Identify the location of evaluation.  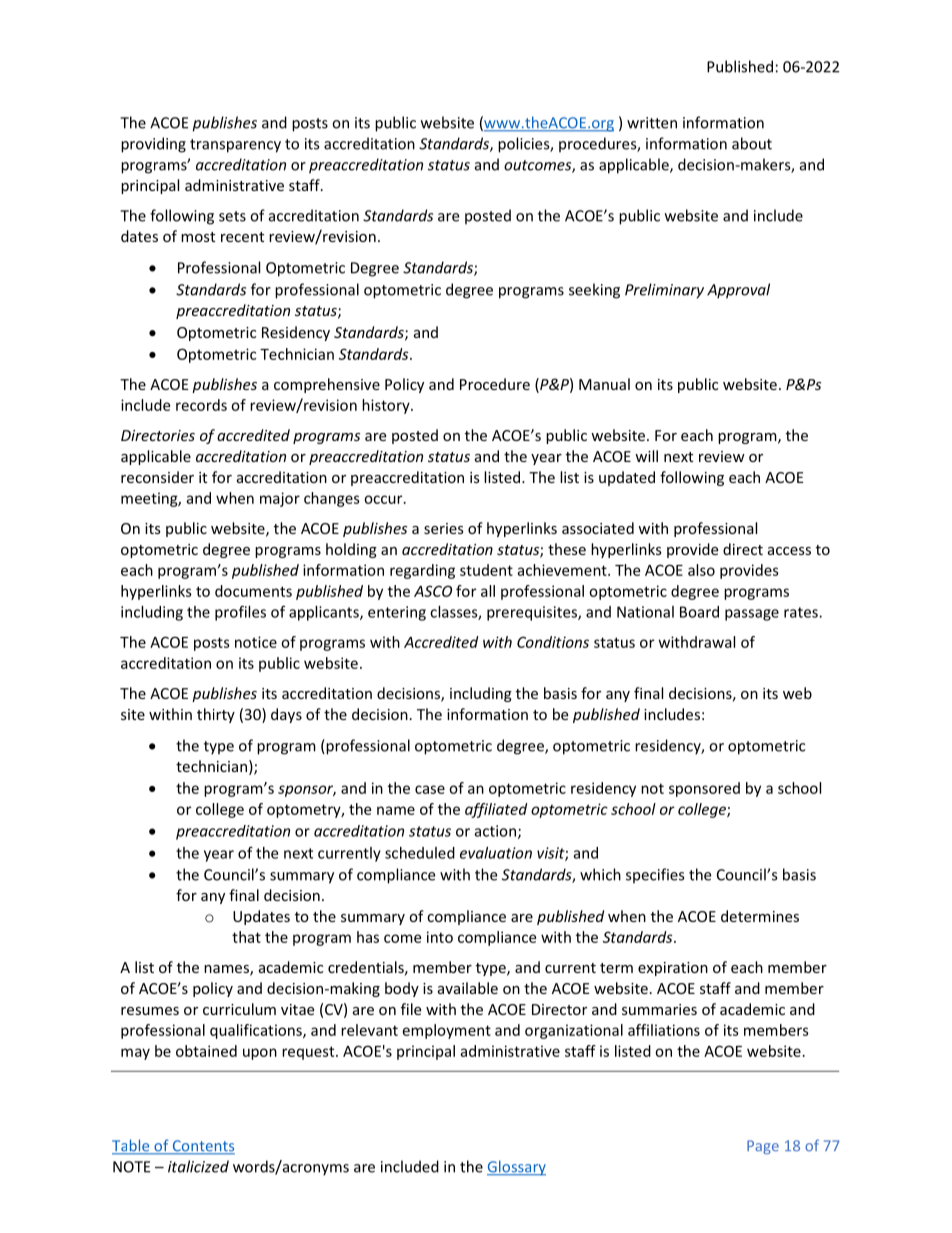
(496, 853).
